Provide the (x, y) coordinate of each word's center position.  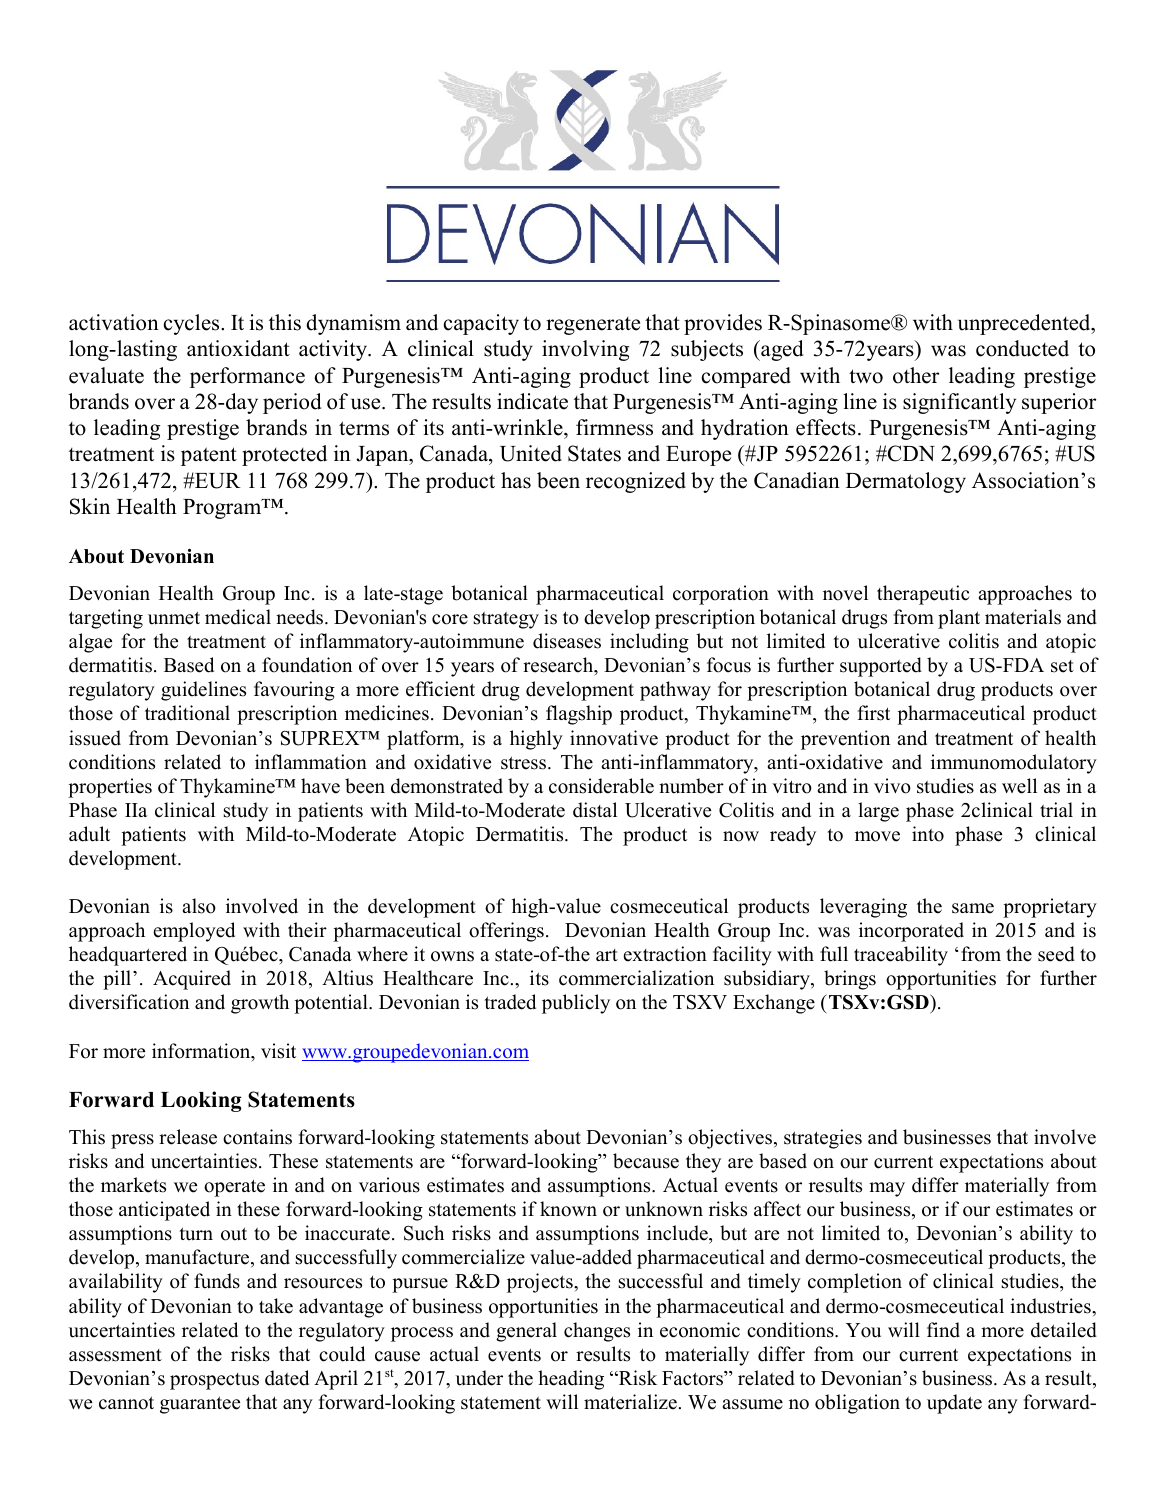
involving (585, 350)
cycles (193, 324)
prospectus (214, 1381)
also (199, 906)
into (928, 834)
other (916, 375)
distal (595, 810)
